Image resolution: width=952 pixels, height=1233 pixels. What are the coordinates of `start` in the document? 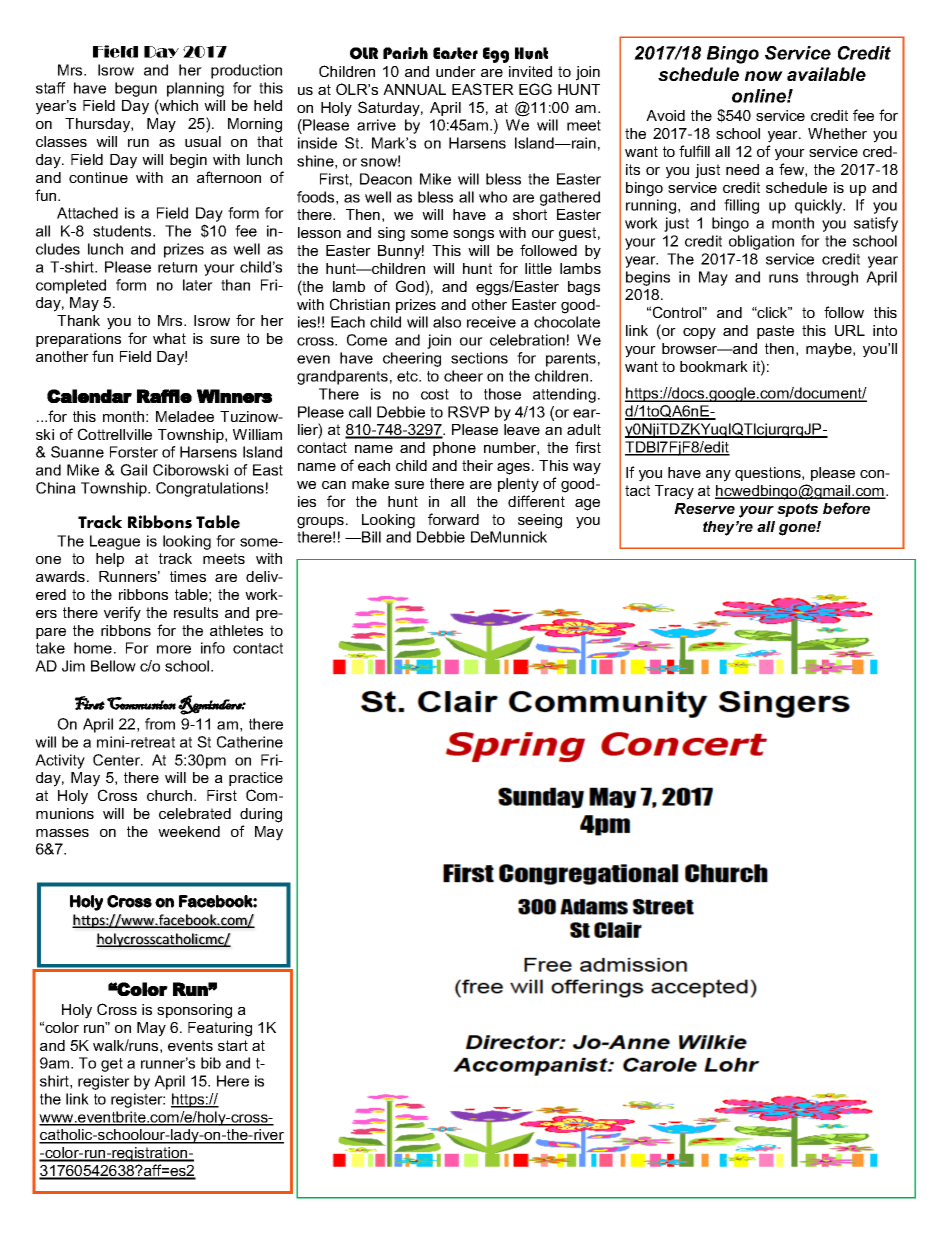 It's located at (233, 1045).
